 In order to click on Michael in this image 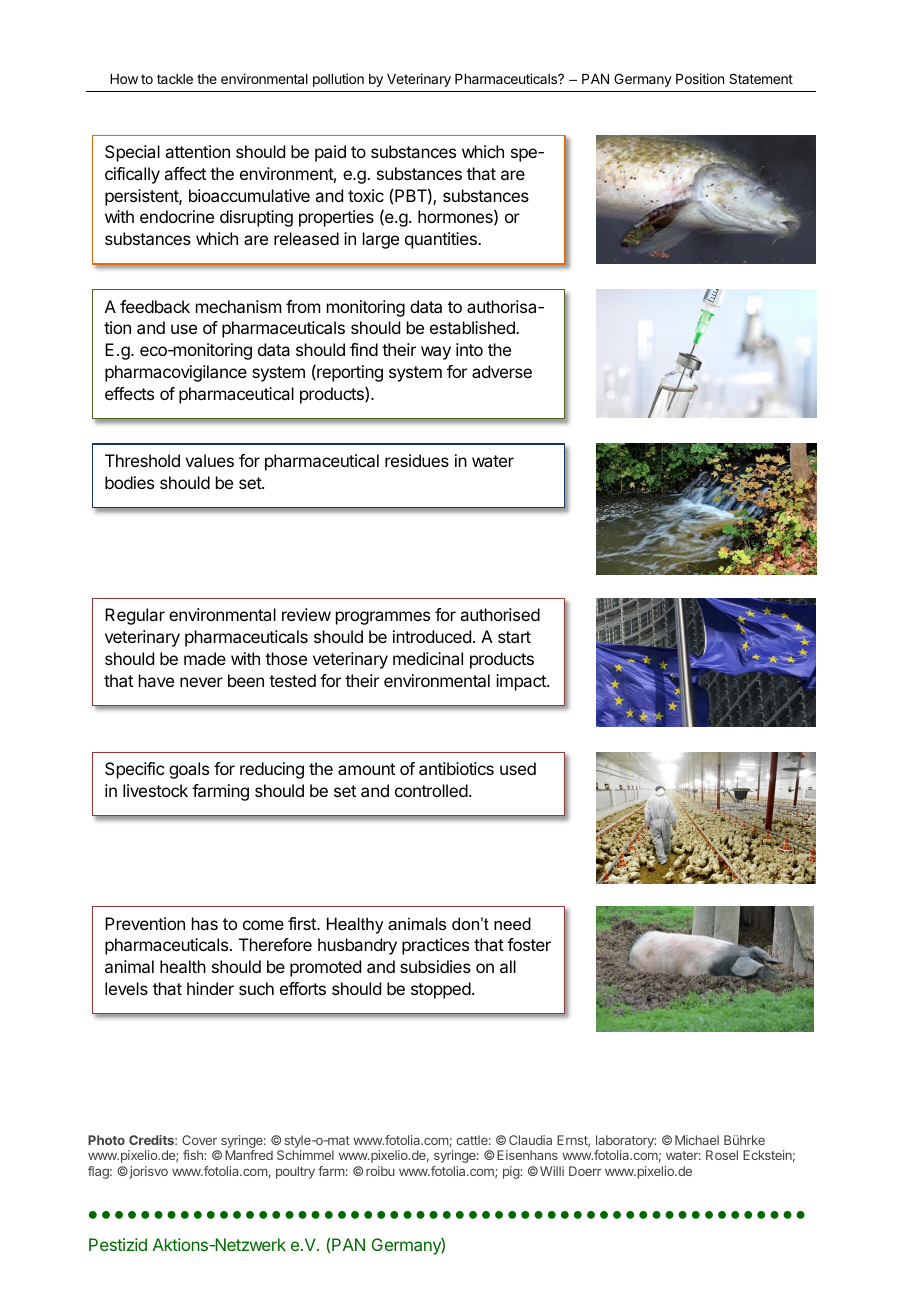, I will do `click(697, 1140)`.
